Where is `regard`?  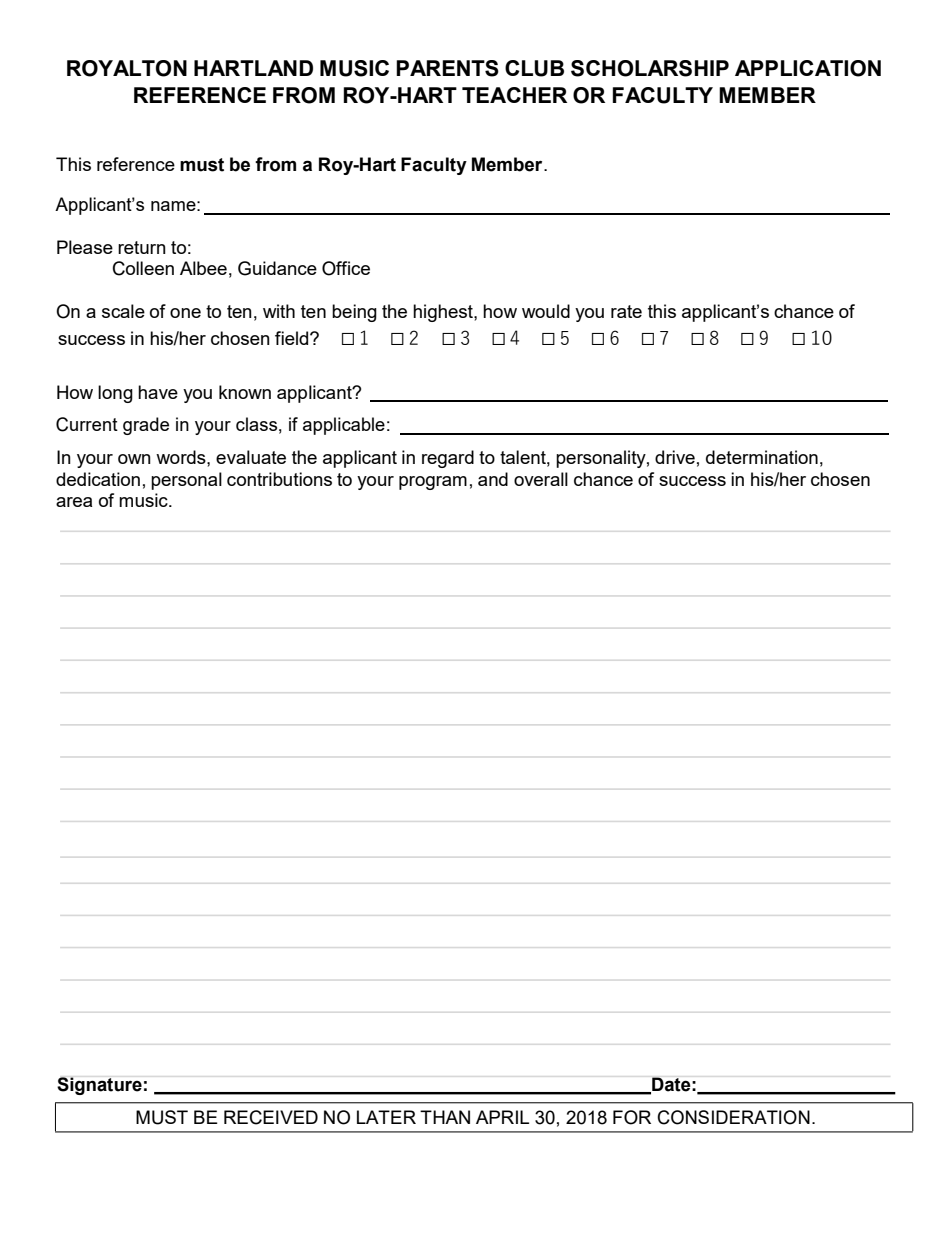 regard is located at coordinates (448, 459).
